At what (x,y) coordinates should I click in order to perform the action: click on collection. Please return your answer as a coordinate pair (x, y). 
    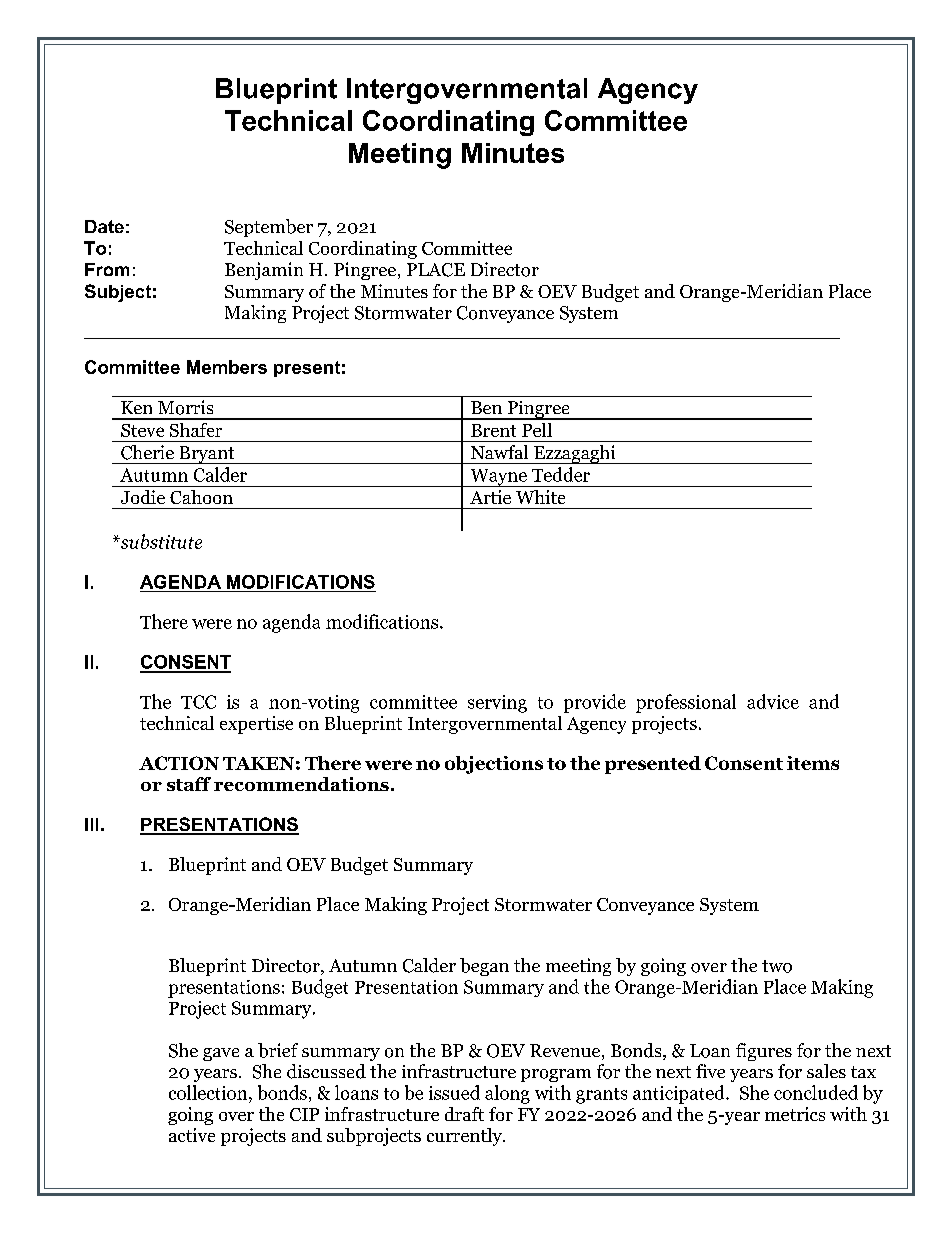
    Looking at the image, I should click on (209, 1092).
